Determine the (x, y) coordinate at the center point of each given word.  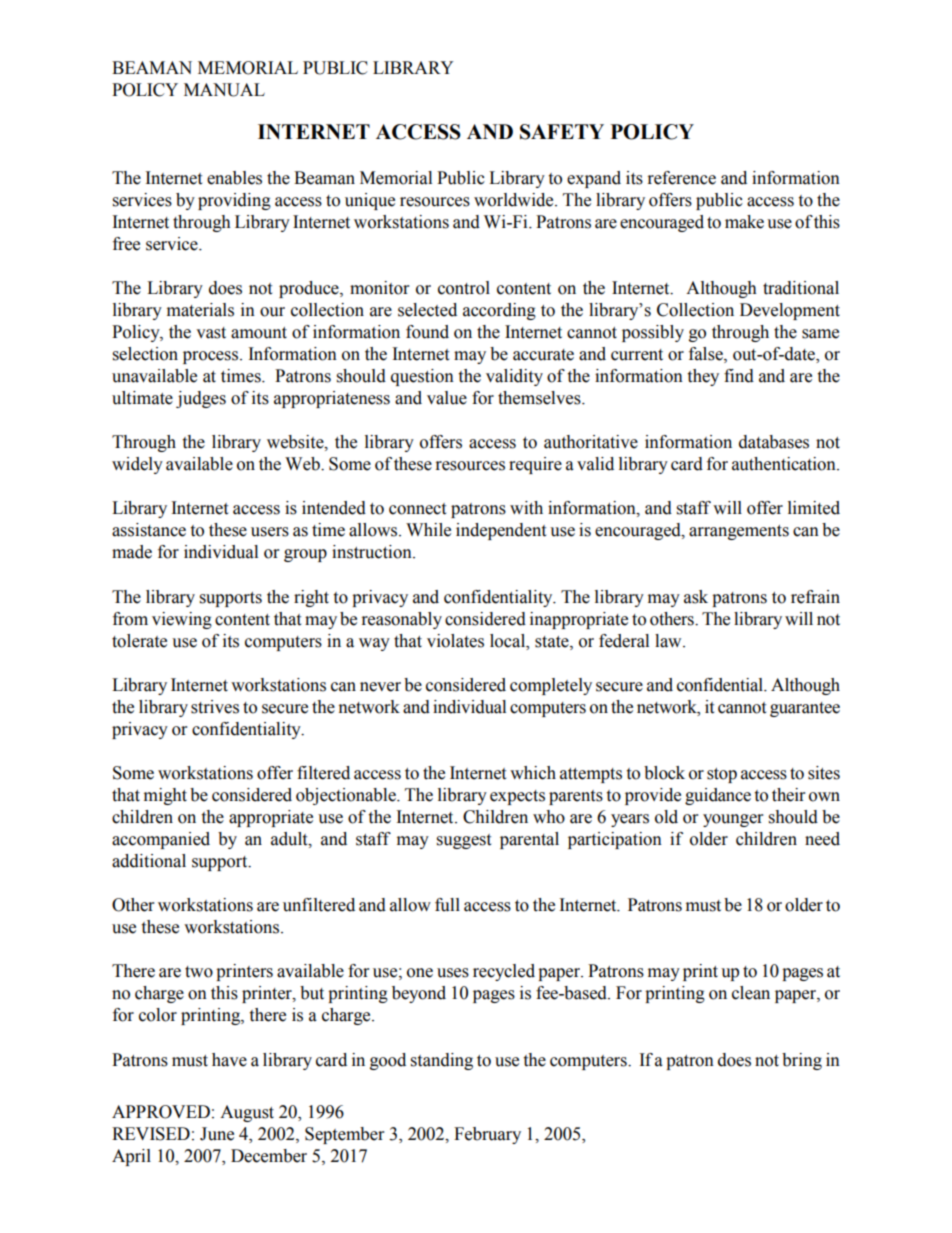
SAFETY (562, 132)
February (487, 1135)
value (447, 398)
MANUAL (224, 90)
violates (455, 641)
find (739, 376)
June (217, 1134)
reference (682, 178)
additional (149, 861)
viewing (182, 620)
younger (733, 820)
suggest (464, 841)
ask (696, 597)
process (212, 357)
